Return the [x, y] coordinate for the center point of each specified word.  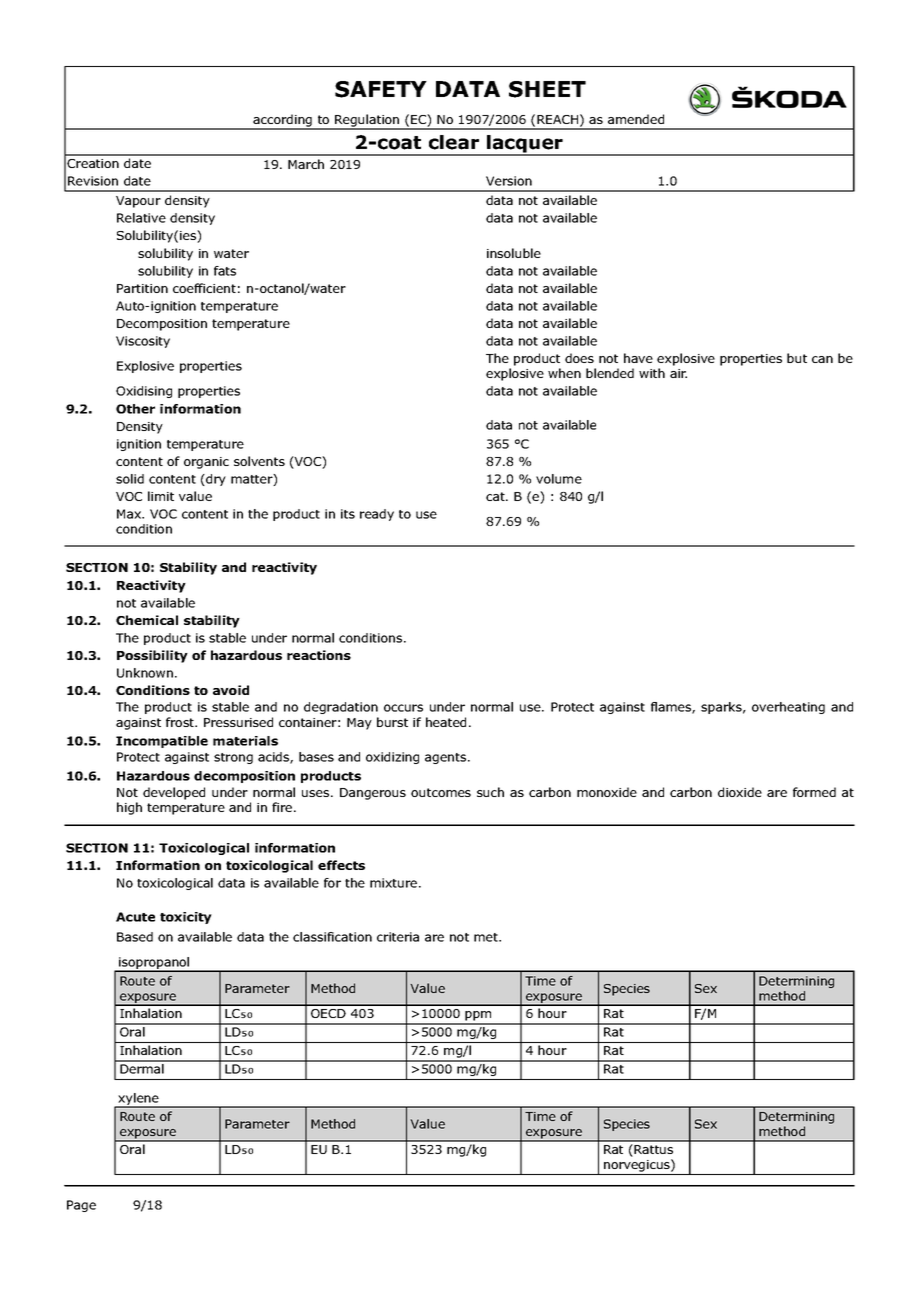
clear [454, 142]
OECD [328, 1013]
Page [81, 1206]
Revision [93, 181]
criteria [398, 937]
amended [636, 119]
